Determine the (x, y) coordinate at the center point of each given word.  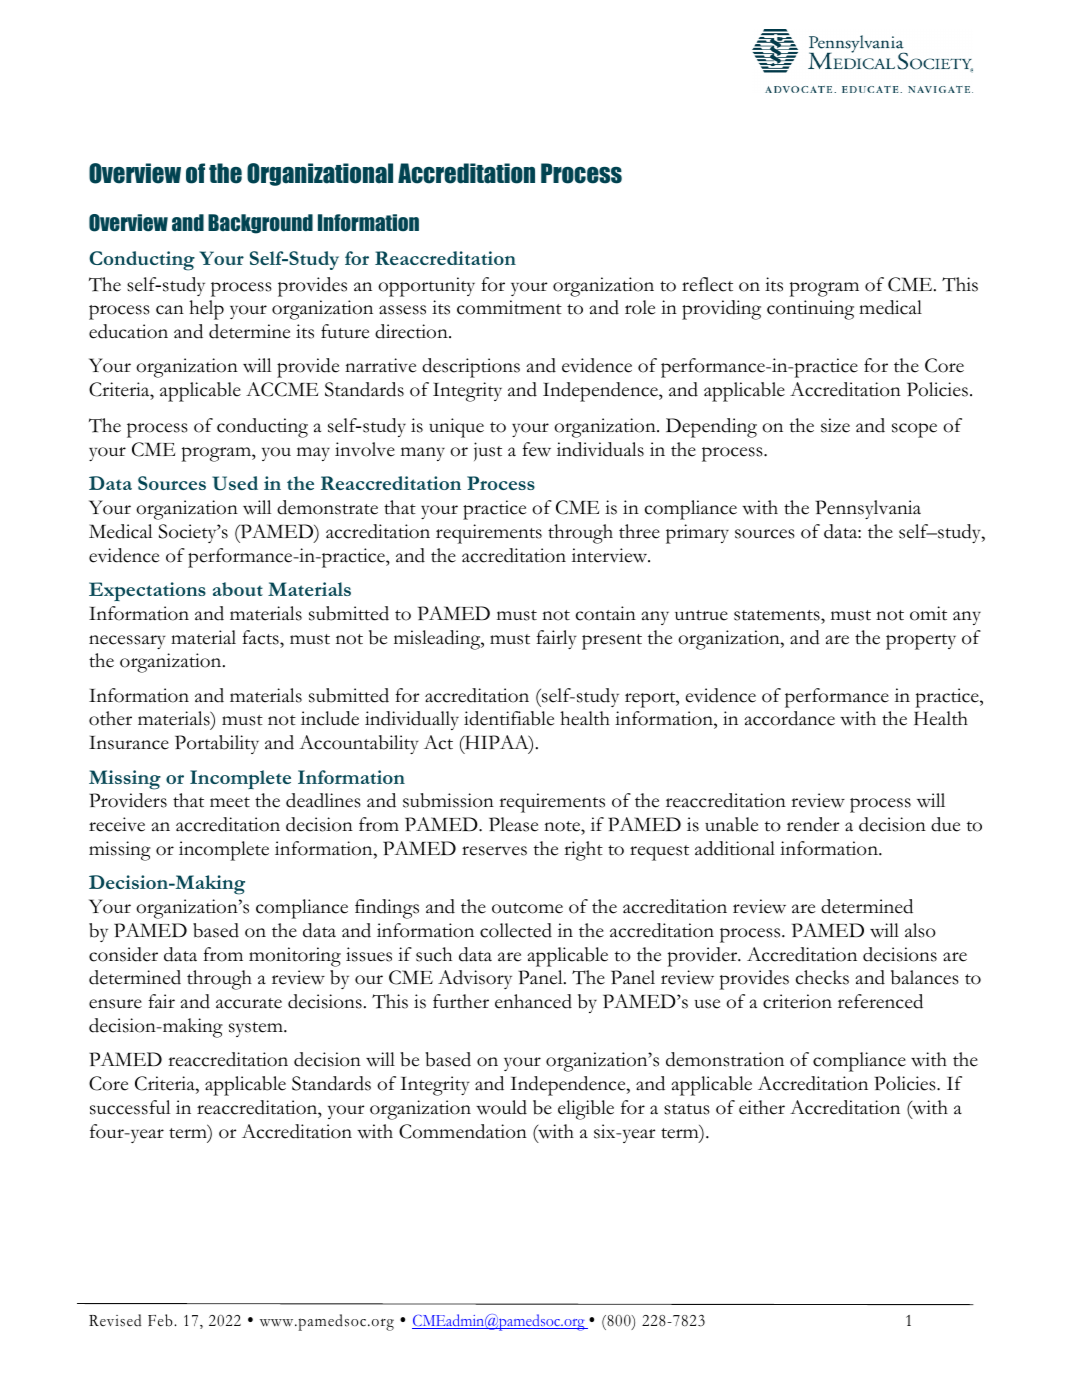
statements (778, 615)
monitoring (295, 957)
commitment (509, 307)
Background (260, 224)
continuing (810, 310)
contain (606, 613)
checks (822, 977)
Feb (161, 1320)
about (238, 589)
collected (516, 930)
